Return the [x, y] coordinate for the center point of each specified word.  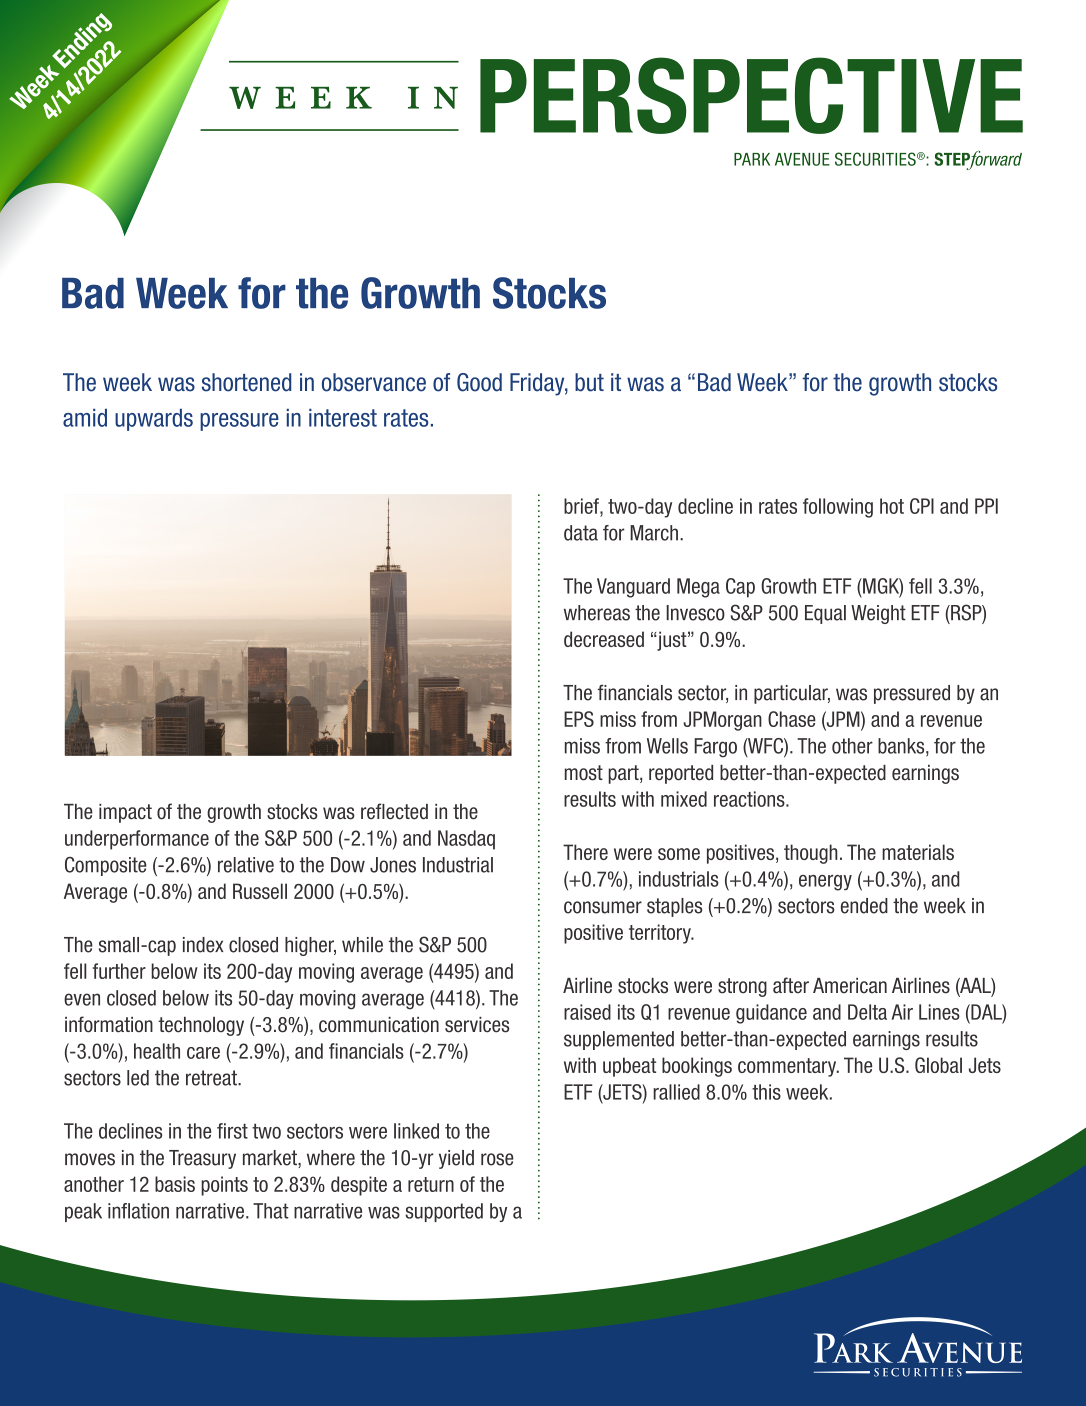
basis [175, 1184]
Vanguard [633, 588]
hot [892, 506]
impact [125, 813]
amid [85, 418]
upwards [154, 420]
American [850, 986]
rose [497, 1159]
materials [918, 852]
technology [201, 1026]
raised [587, 1012]
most [584, 773]
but [589, 382]
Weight [878, 614]
